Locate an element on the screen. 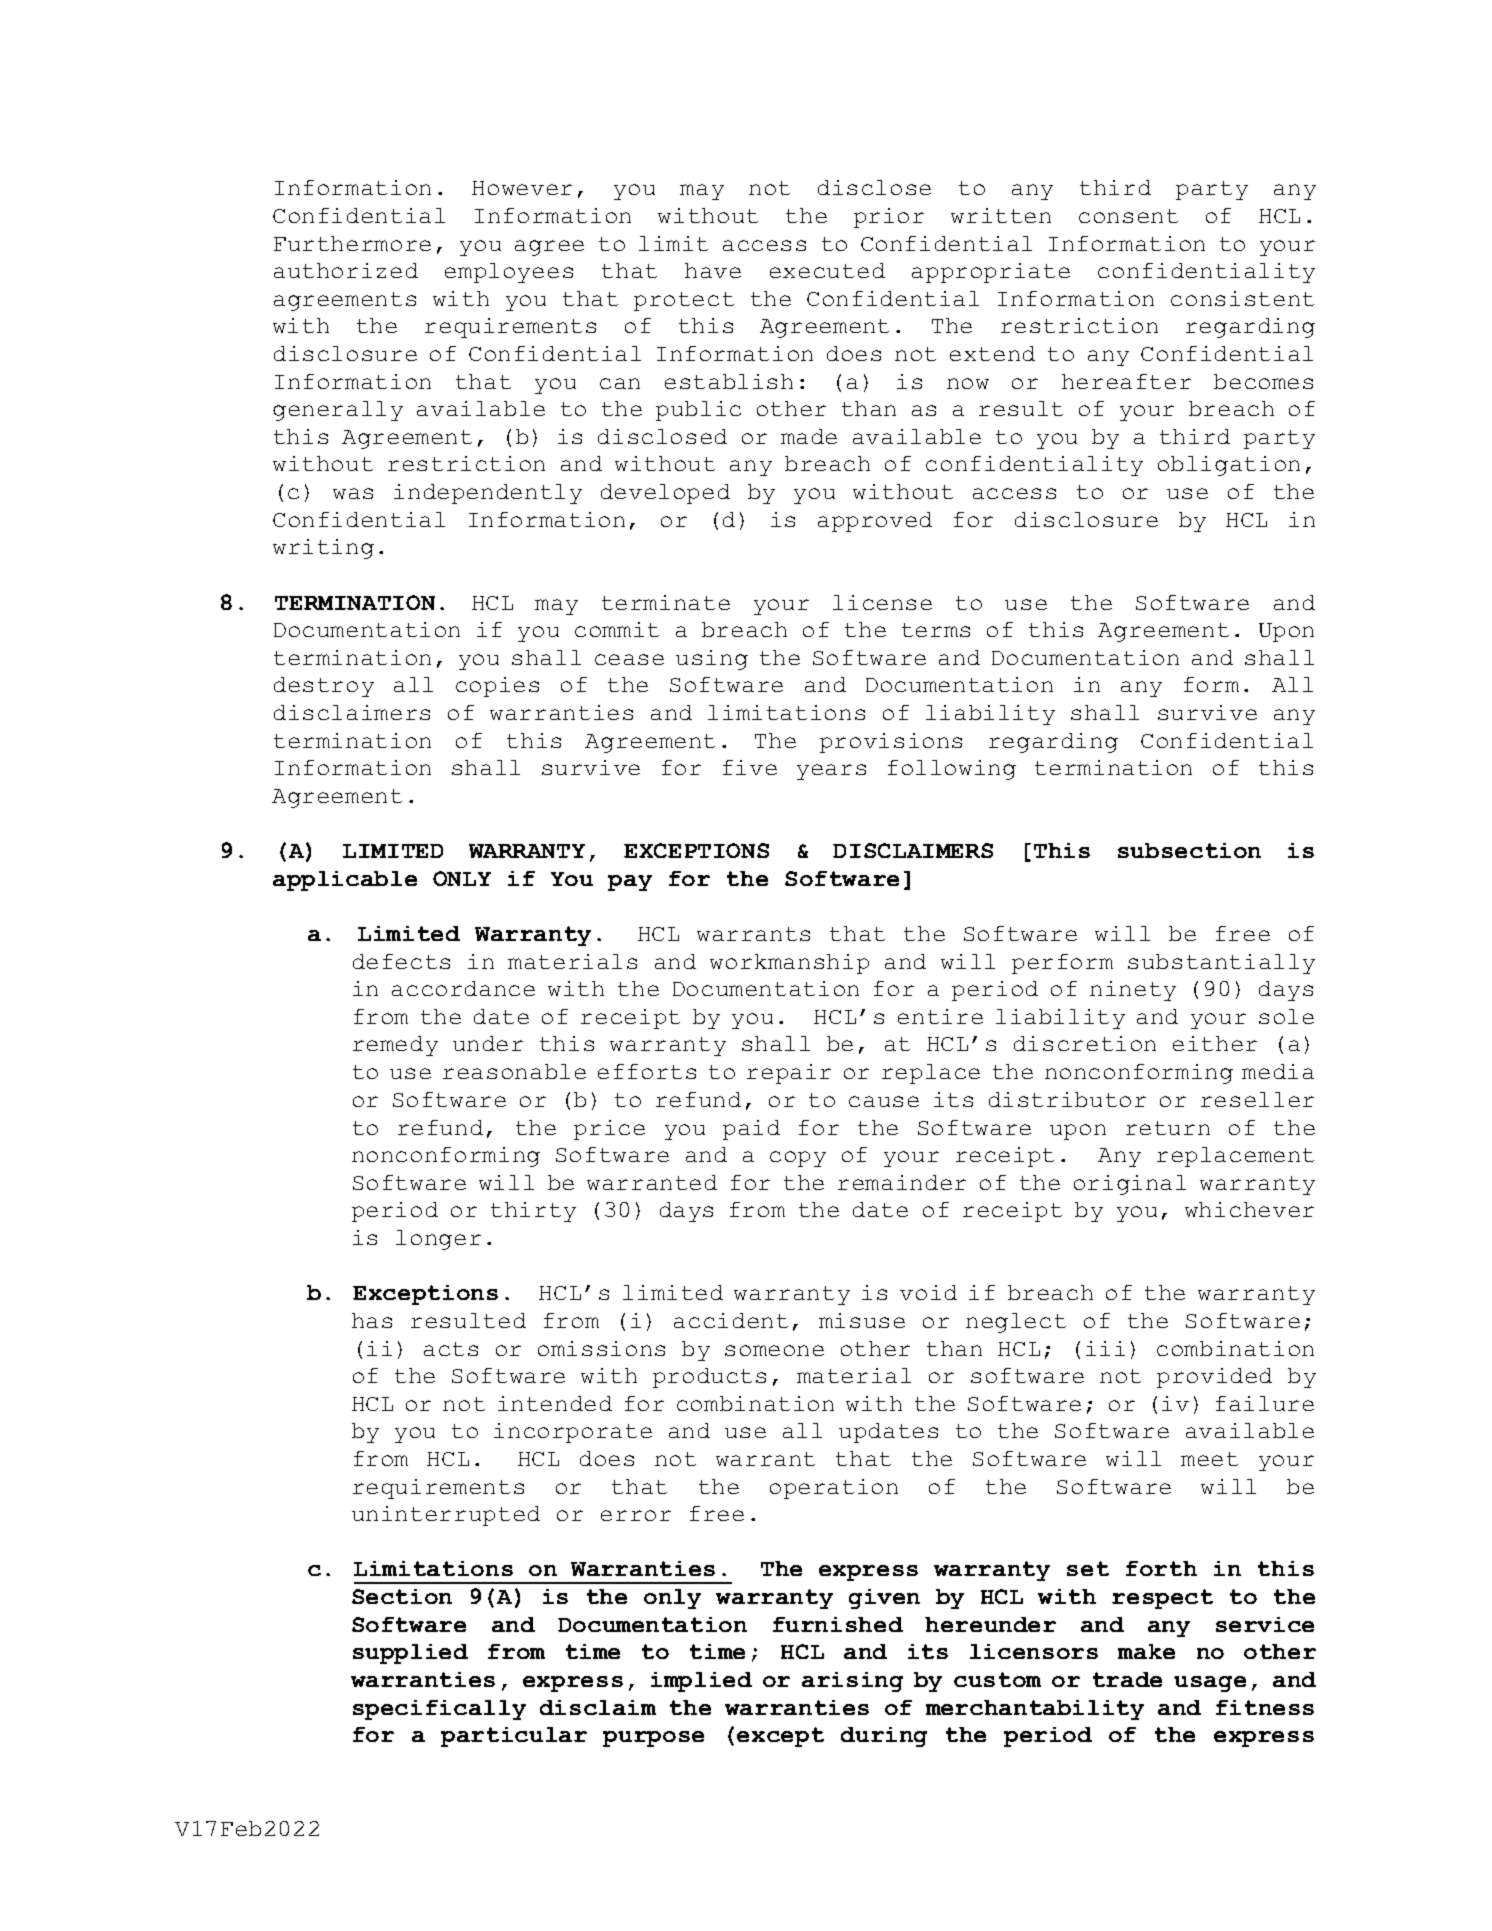  executed is located at coordinates (827, 270).
